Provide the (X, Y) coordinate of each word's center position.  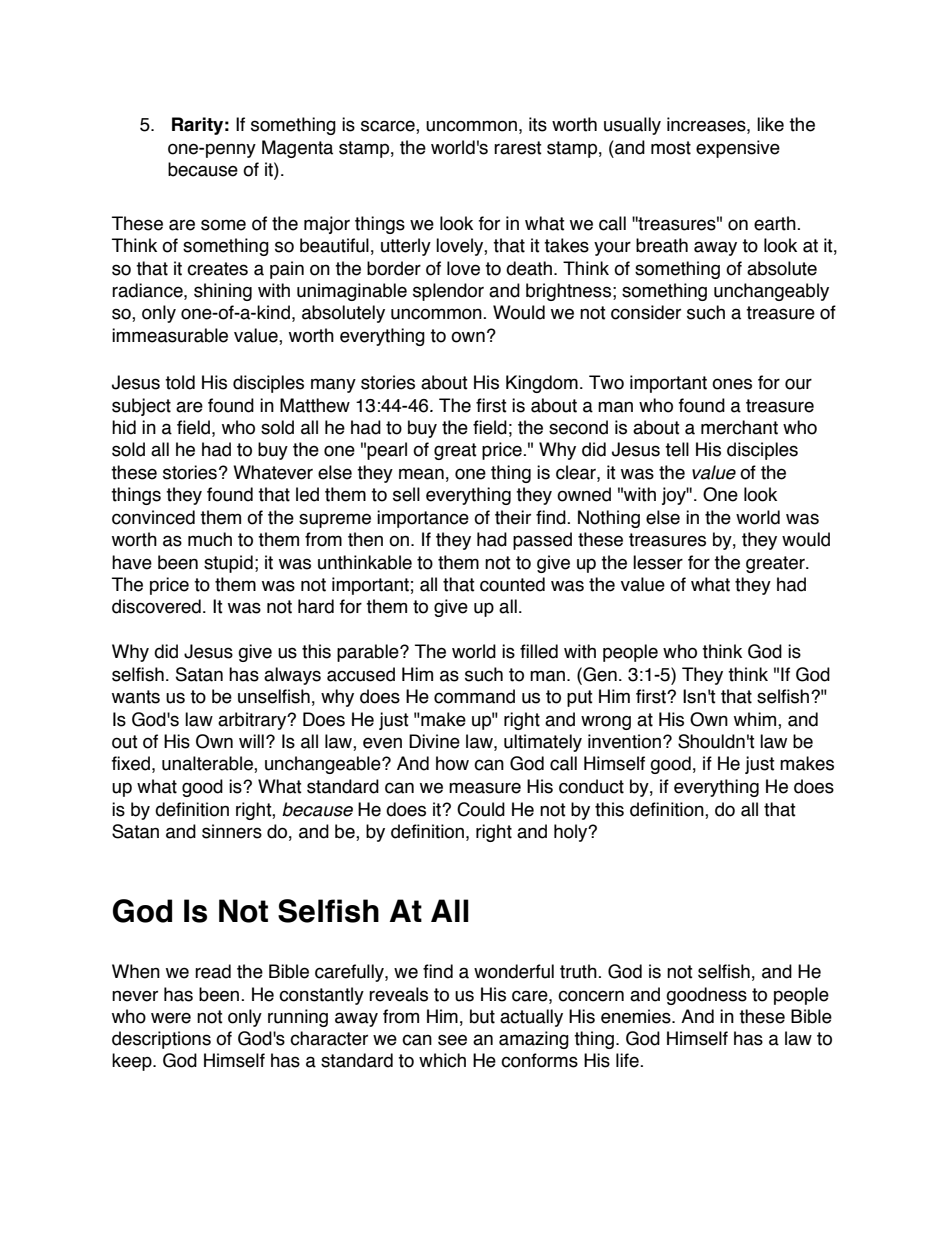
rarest (518, 148)
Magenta (297, 149)
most (671, 148)
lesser (658, 562)
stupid (228, 564)
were (171, 1018)
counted (512, 584)
